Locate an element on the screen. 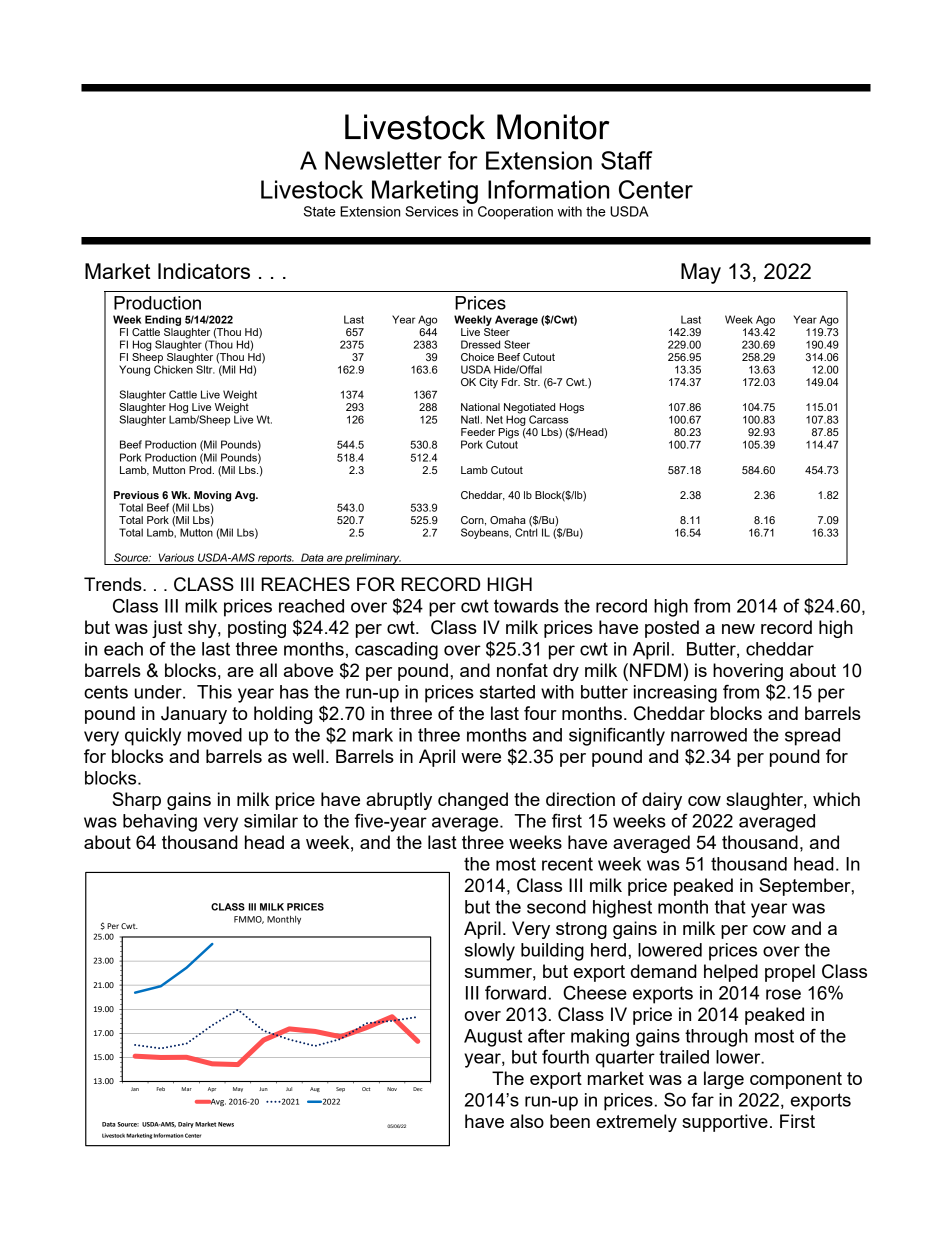 This screenshot has height=1233, width=952. behaving is located at coordinates (160, 823).
